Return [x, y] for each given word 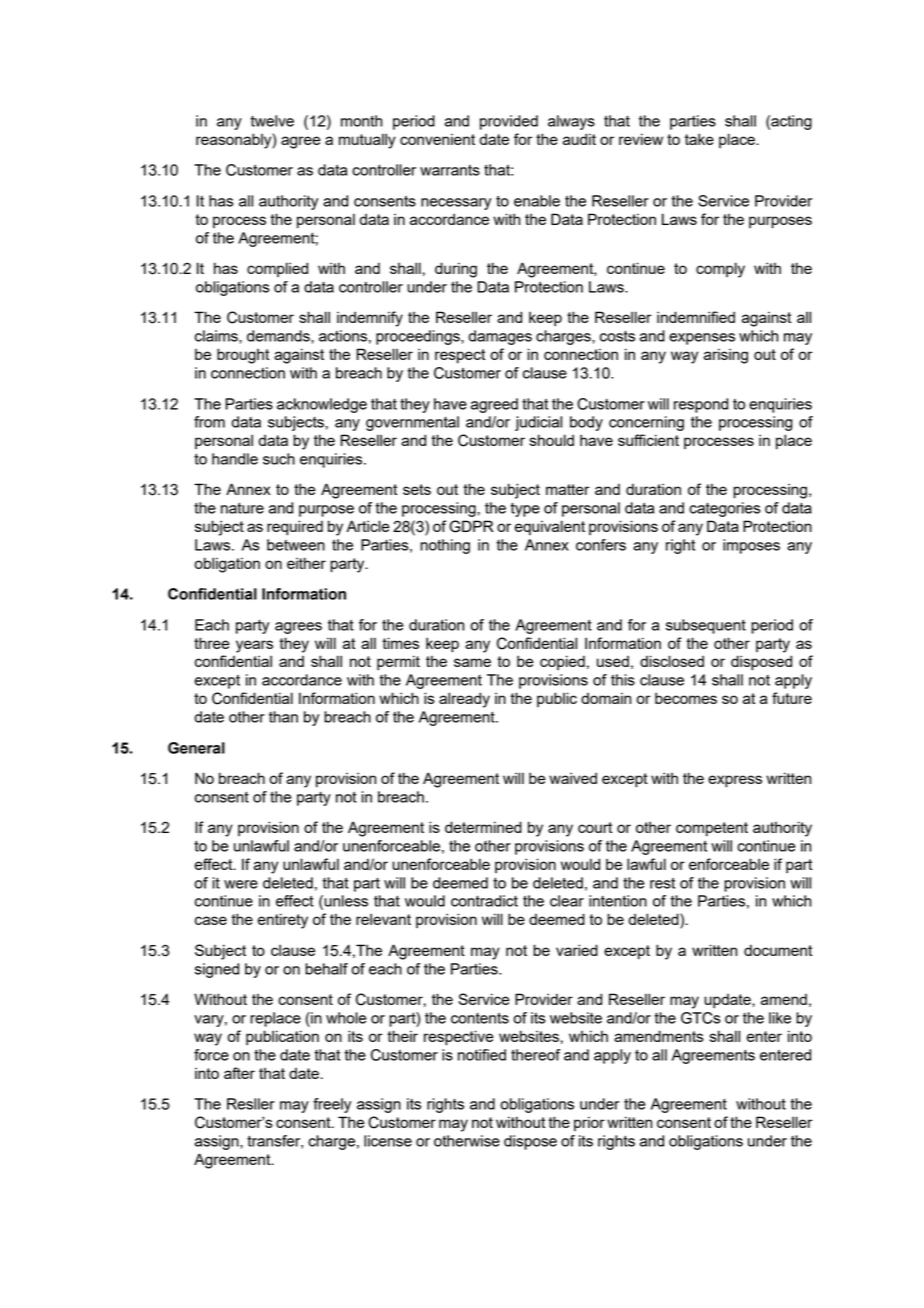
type [525, 510]
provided [509, 122]
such [279, 459]
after [239, 1073]
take [699, 139]
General [196, 748]
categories [724, 509]
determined [483, 827]
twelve [272, 121]
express [735, 781]
